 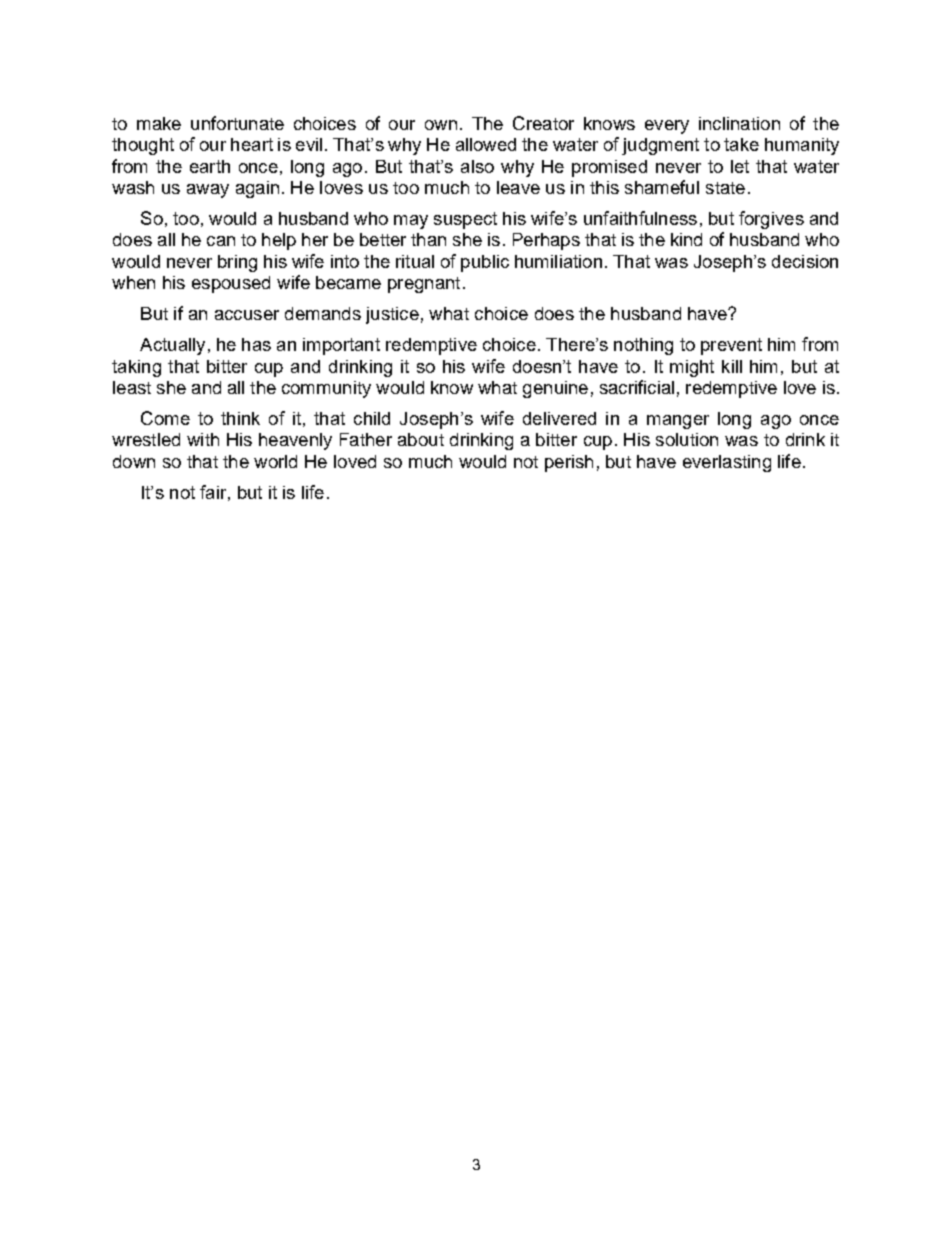 I want to click on allowed, so click(x=486, y=144).
